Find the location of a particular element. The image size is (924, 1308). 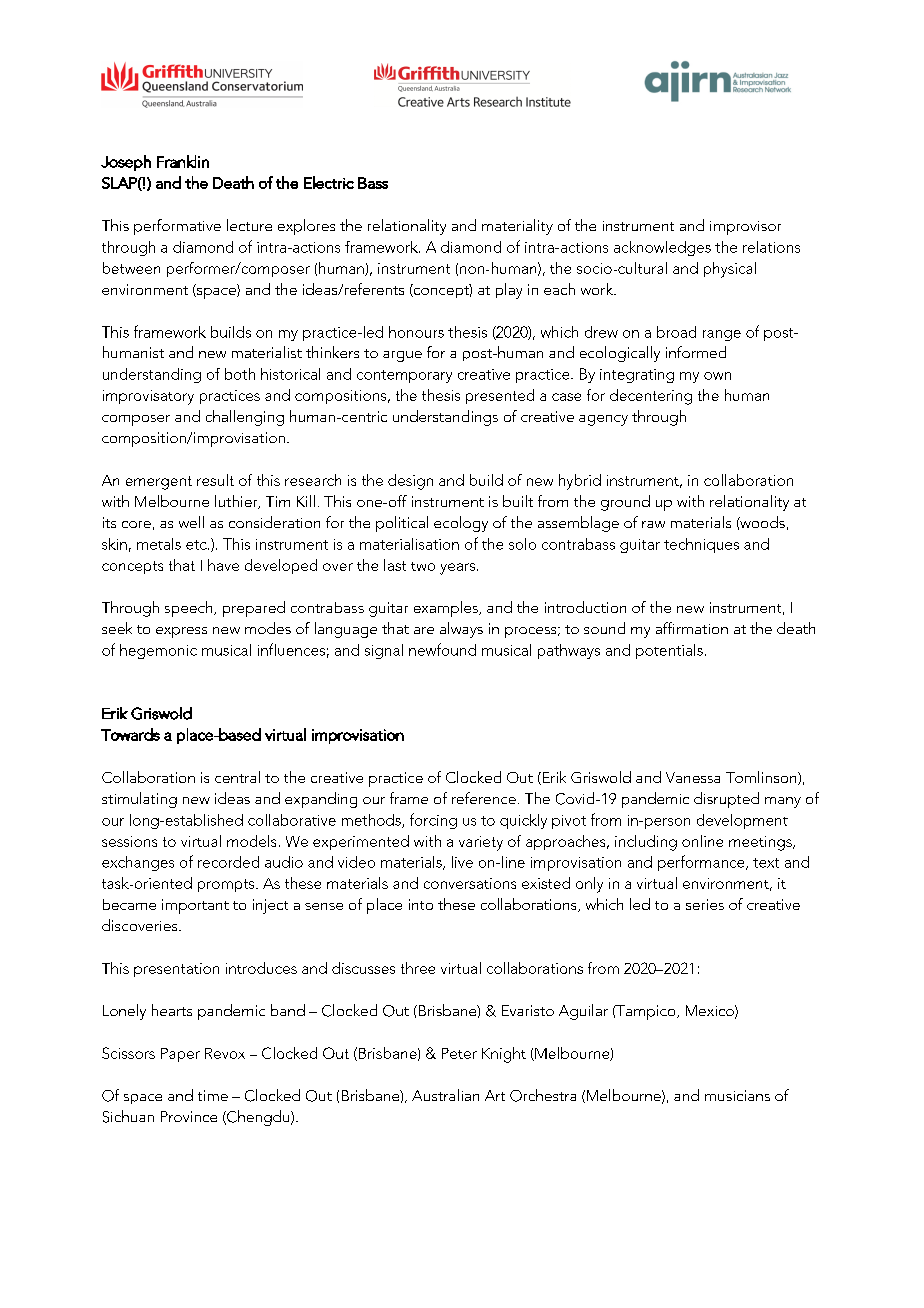

materiality is located at coordinates (517, 227).
